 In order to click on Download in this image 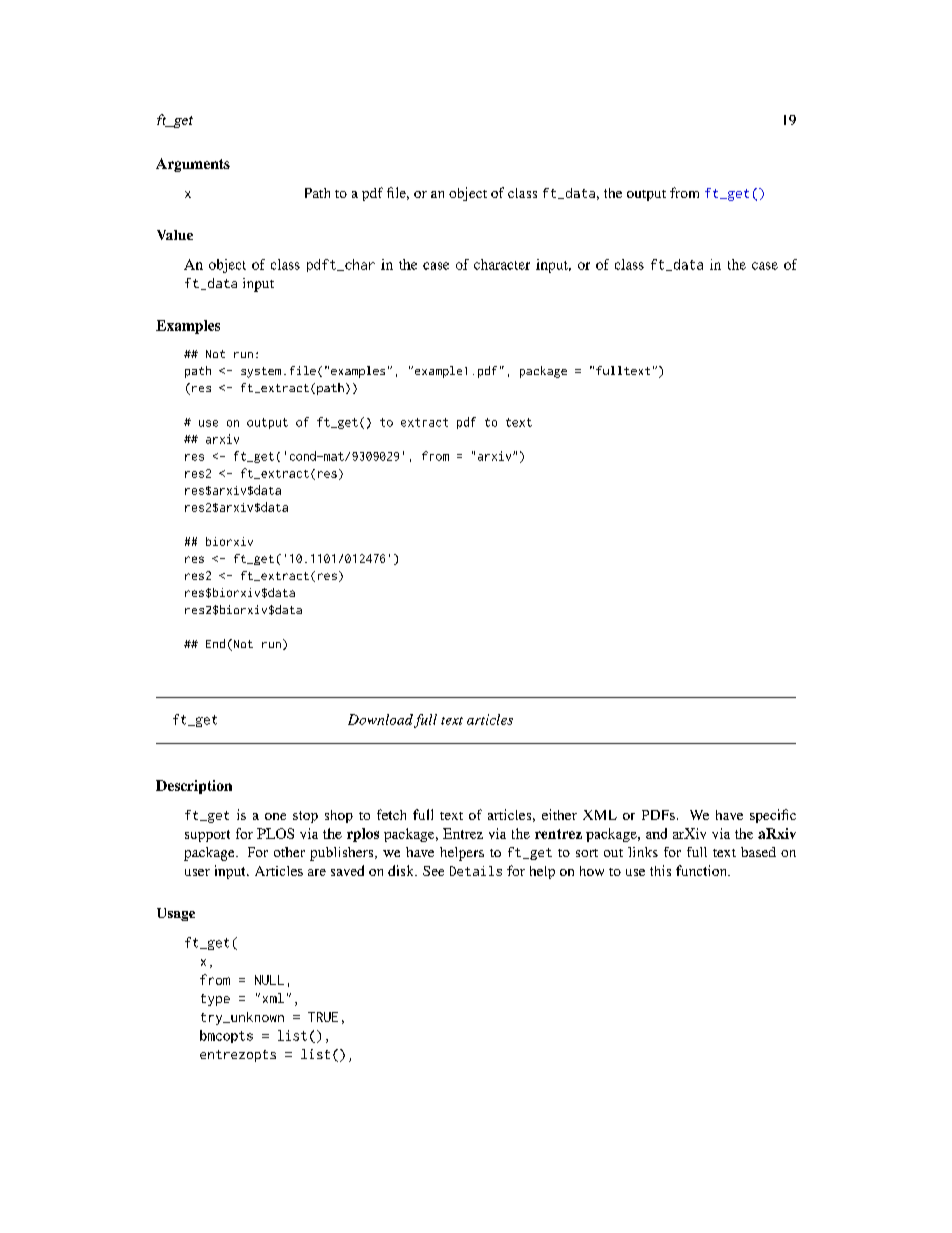, I will do `click(380, 719)`.
